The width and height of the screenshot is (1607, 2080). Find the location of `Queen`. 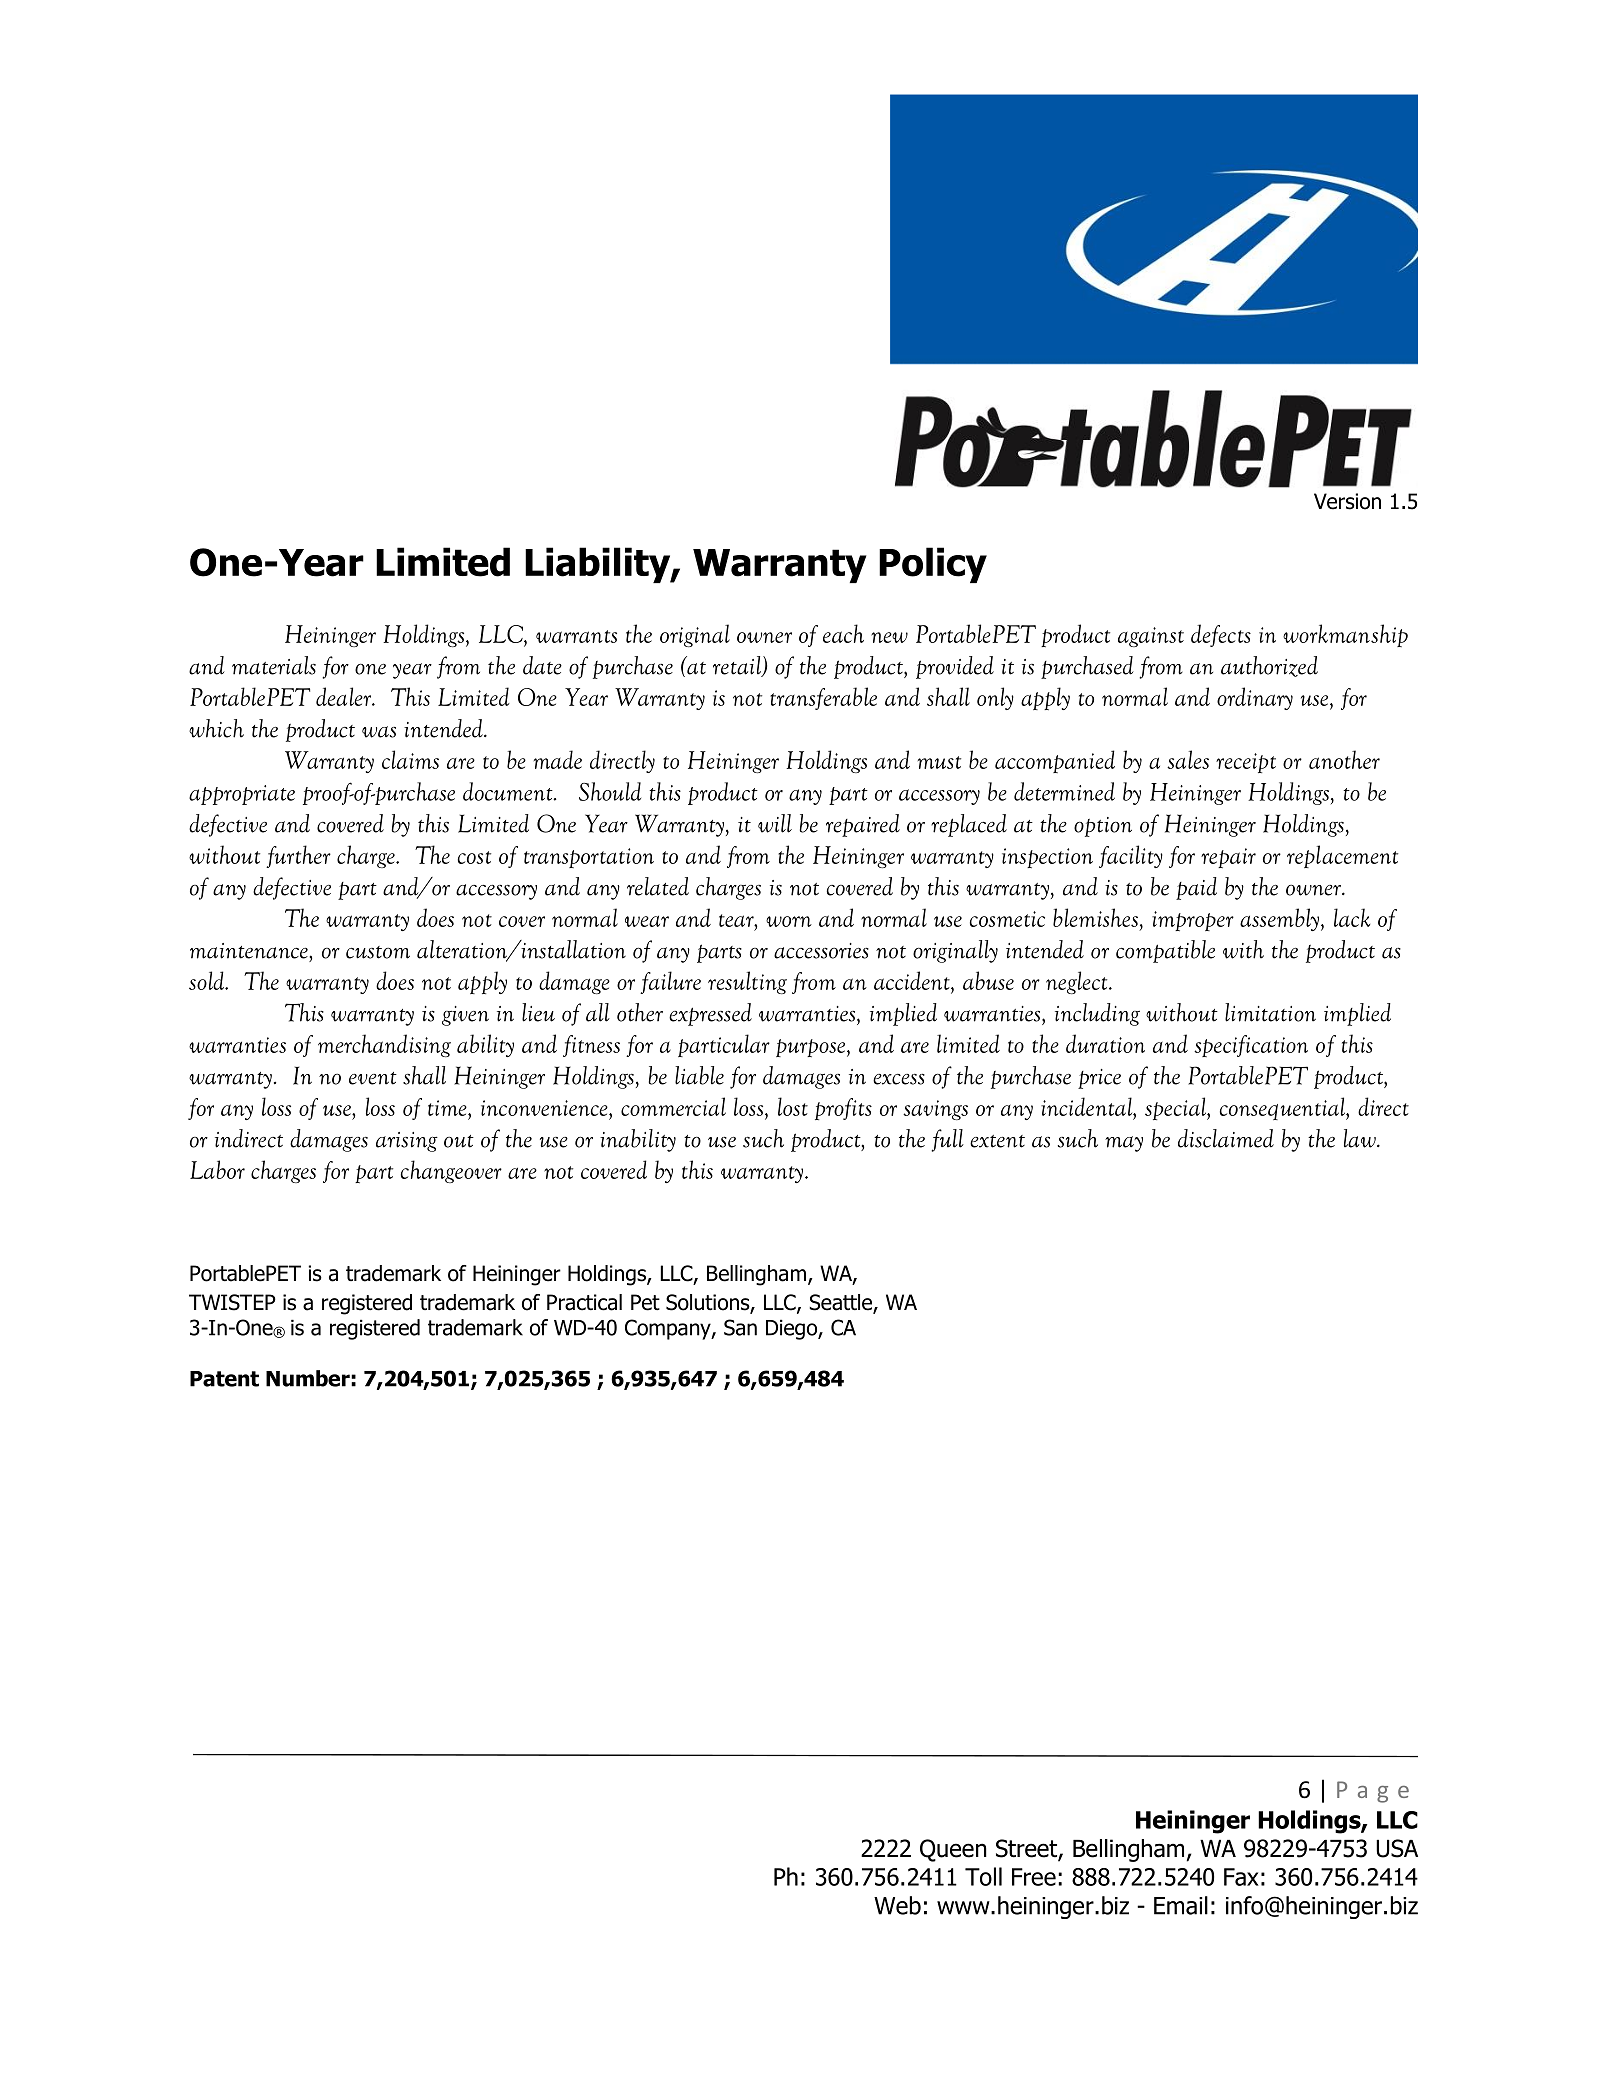

Queen is located at coordinates (953, 1850).
